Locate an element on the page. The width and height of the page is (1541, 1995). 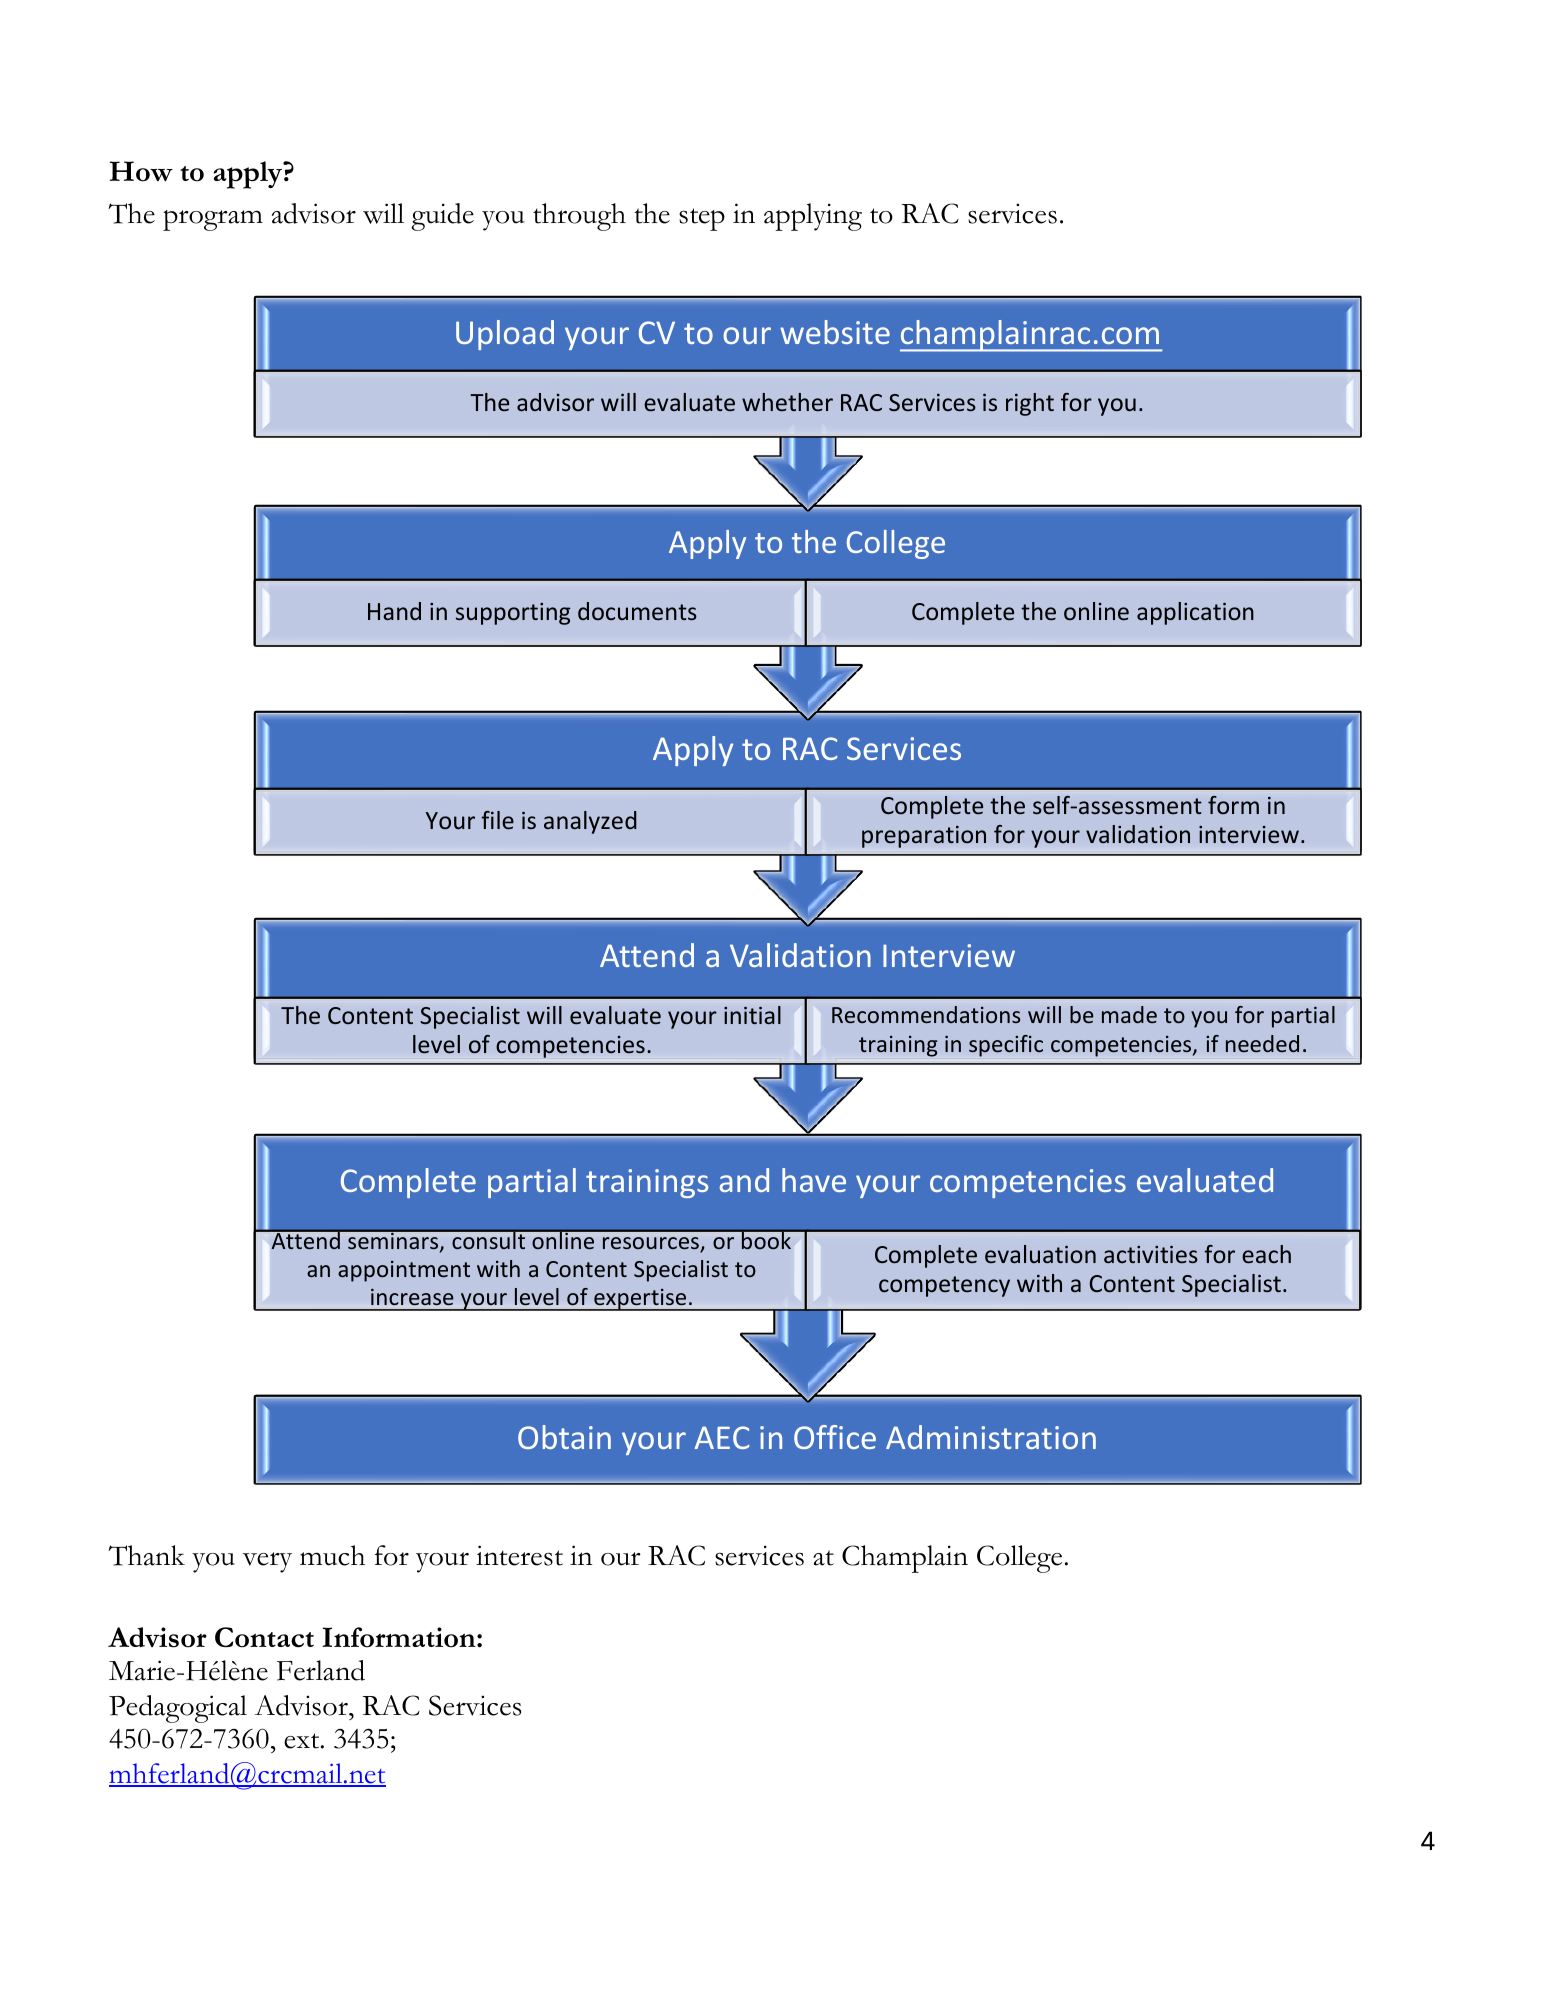
step is located at coordinates (702, 219).
